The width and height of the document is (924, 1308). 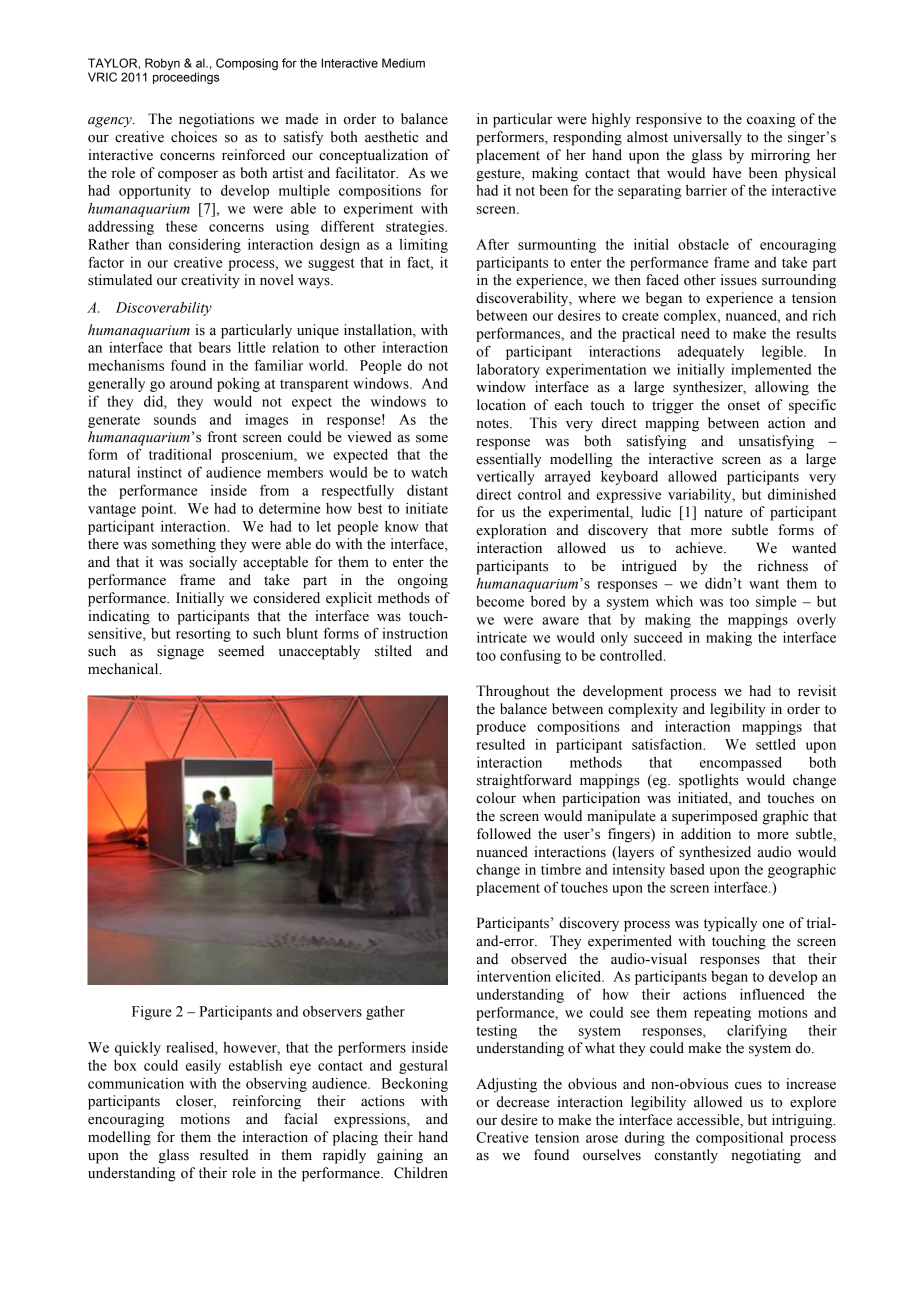 What do you see at coordinates (709, 781) in the document?
I see `spotlights` at bounding box center [709, 781].
